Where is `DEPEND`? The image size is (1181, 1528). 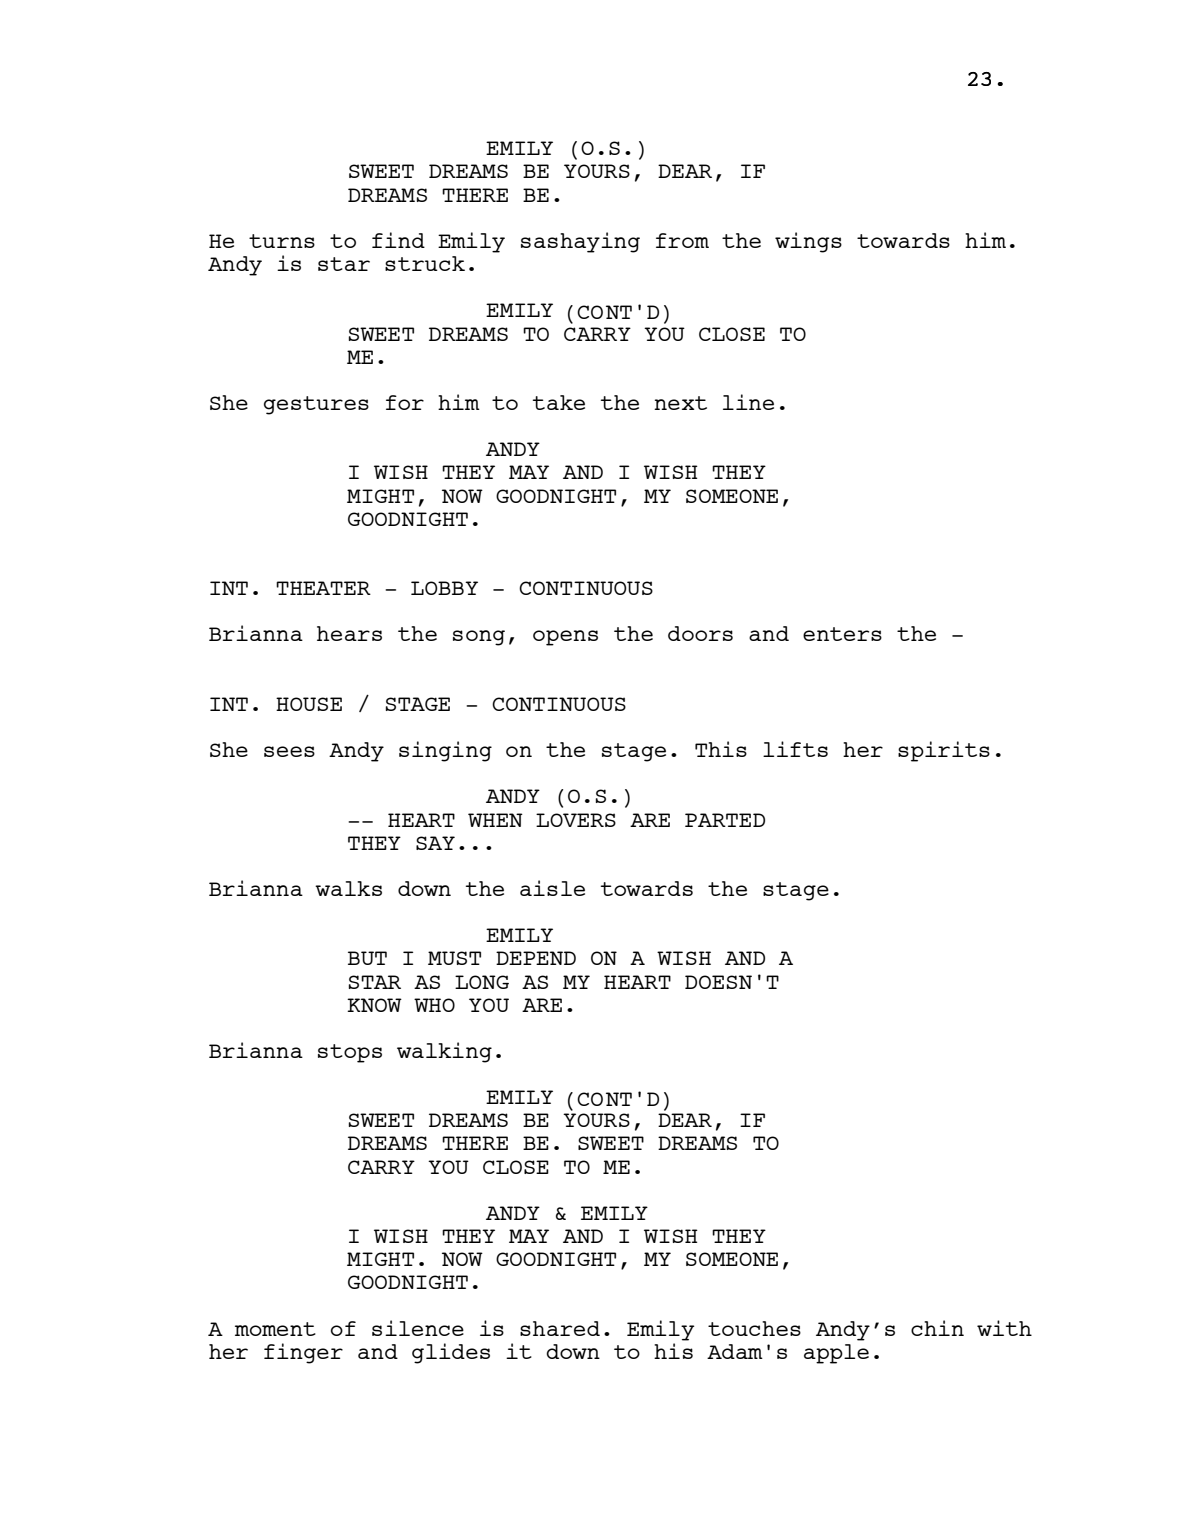
DEPEND is located at coordinates (536, 958).
